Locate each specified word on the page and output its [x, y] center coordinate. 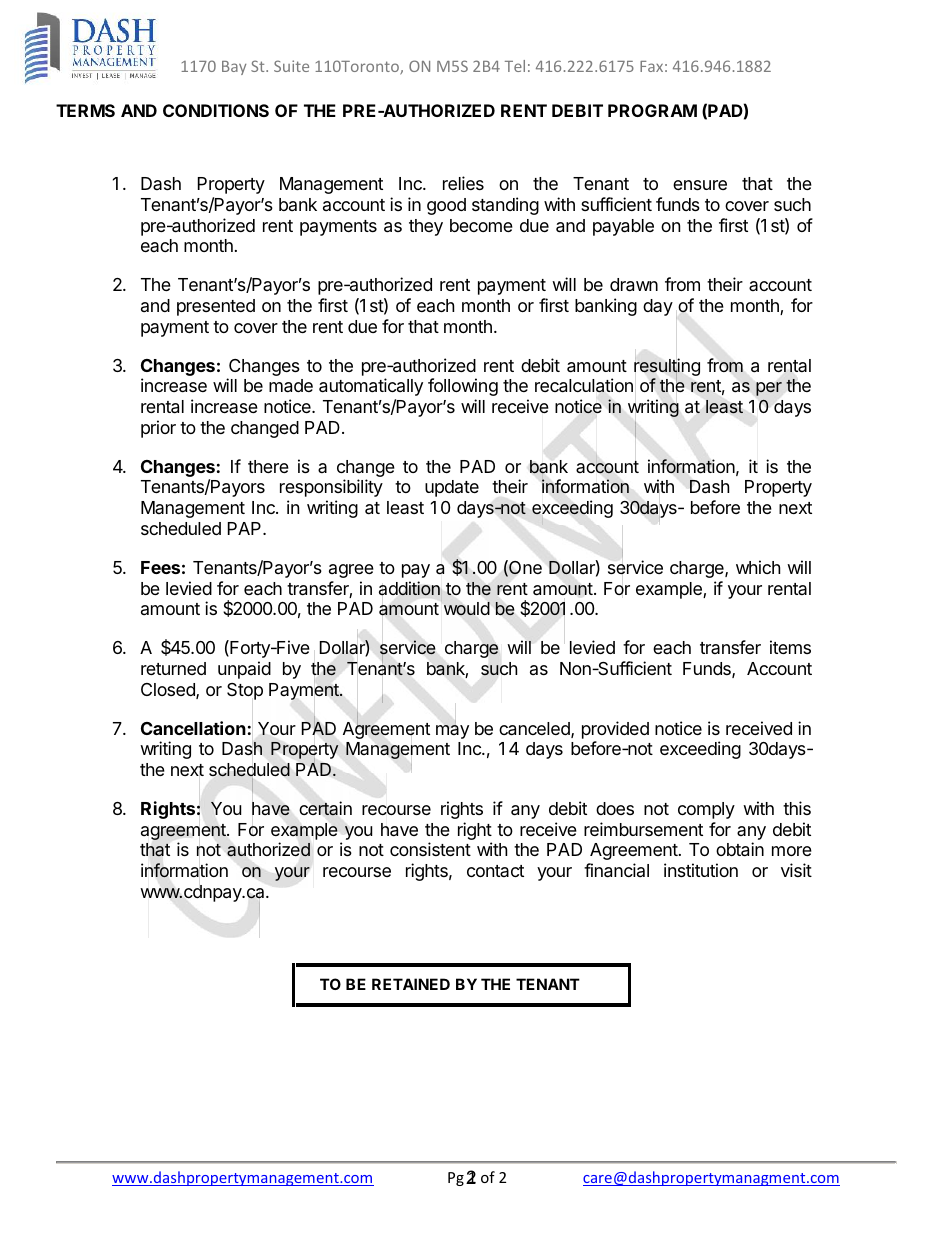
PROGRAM [652, 110]
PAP [246, 528]
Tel [515, 66]
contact [495, 871]
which [758, 567]
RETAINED [411, 984]
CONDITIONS [216, 110]
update [452, 488]
